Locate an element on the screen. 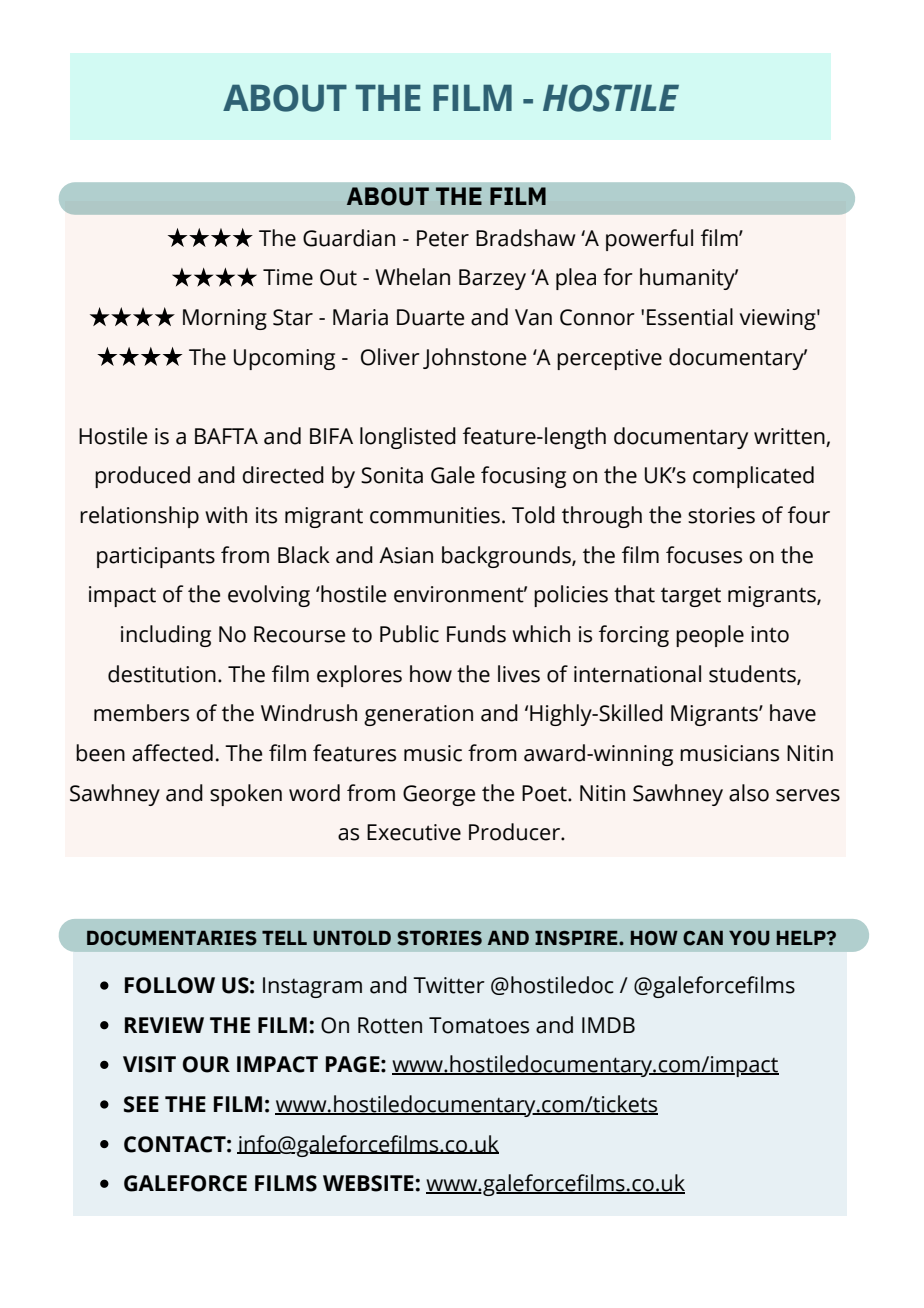 This screenshot has width=924, height=1308. Morning is located at coordinates (225, 319).
